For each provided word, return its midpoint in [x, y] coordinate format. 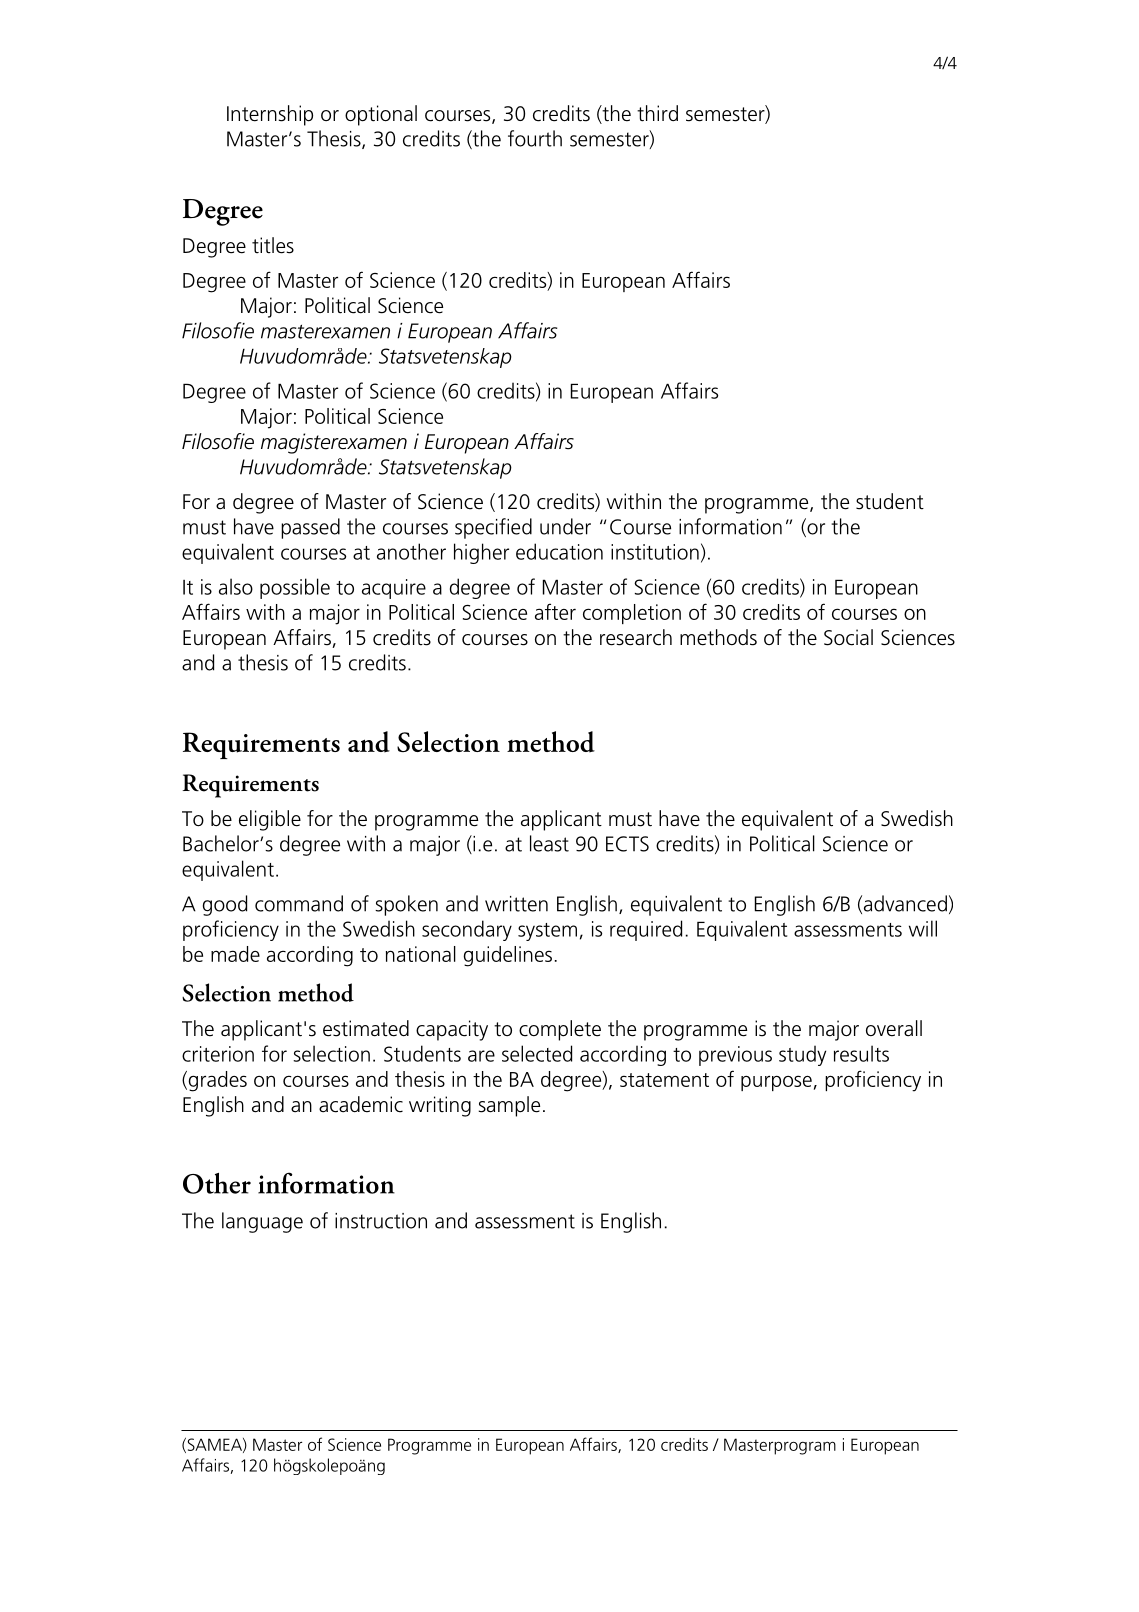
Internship [270, 115]
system [547, 932]
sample [509, 1106]
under [565, 526]
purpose [776, 1083]
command [299, 903]
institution [655, 552]
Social [848, 637]
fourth [535, 138]
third [657, 113]
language [262, 1222]
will [923, 928]
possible [295, 588]
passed [310, 528]
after [555, 611]
